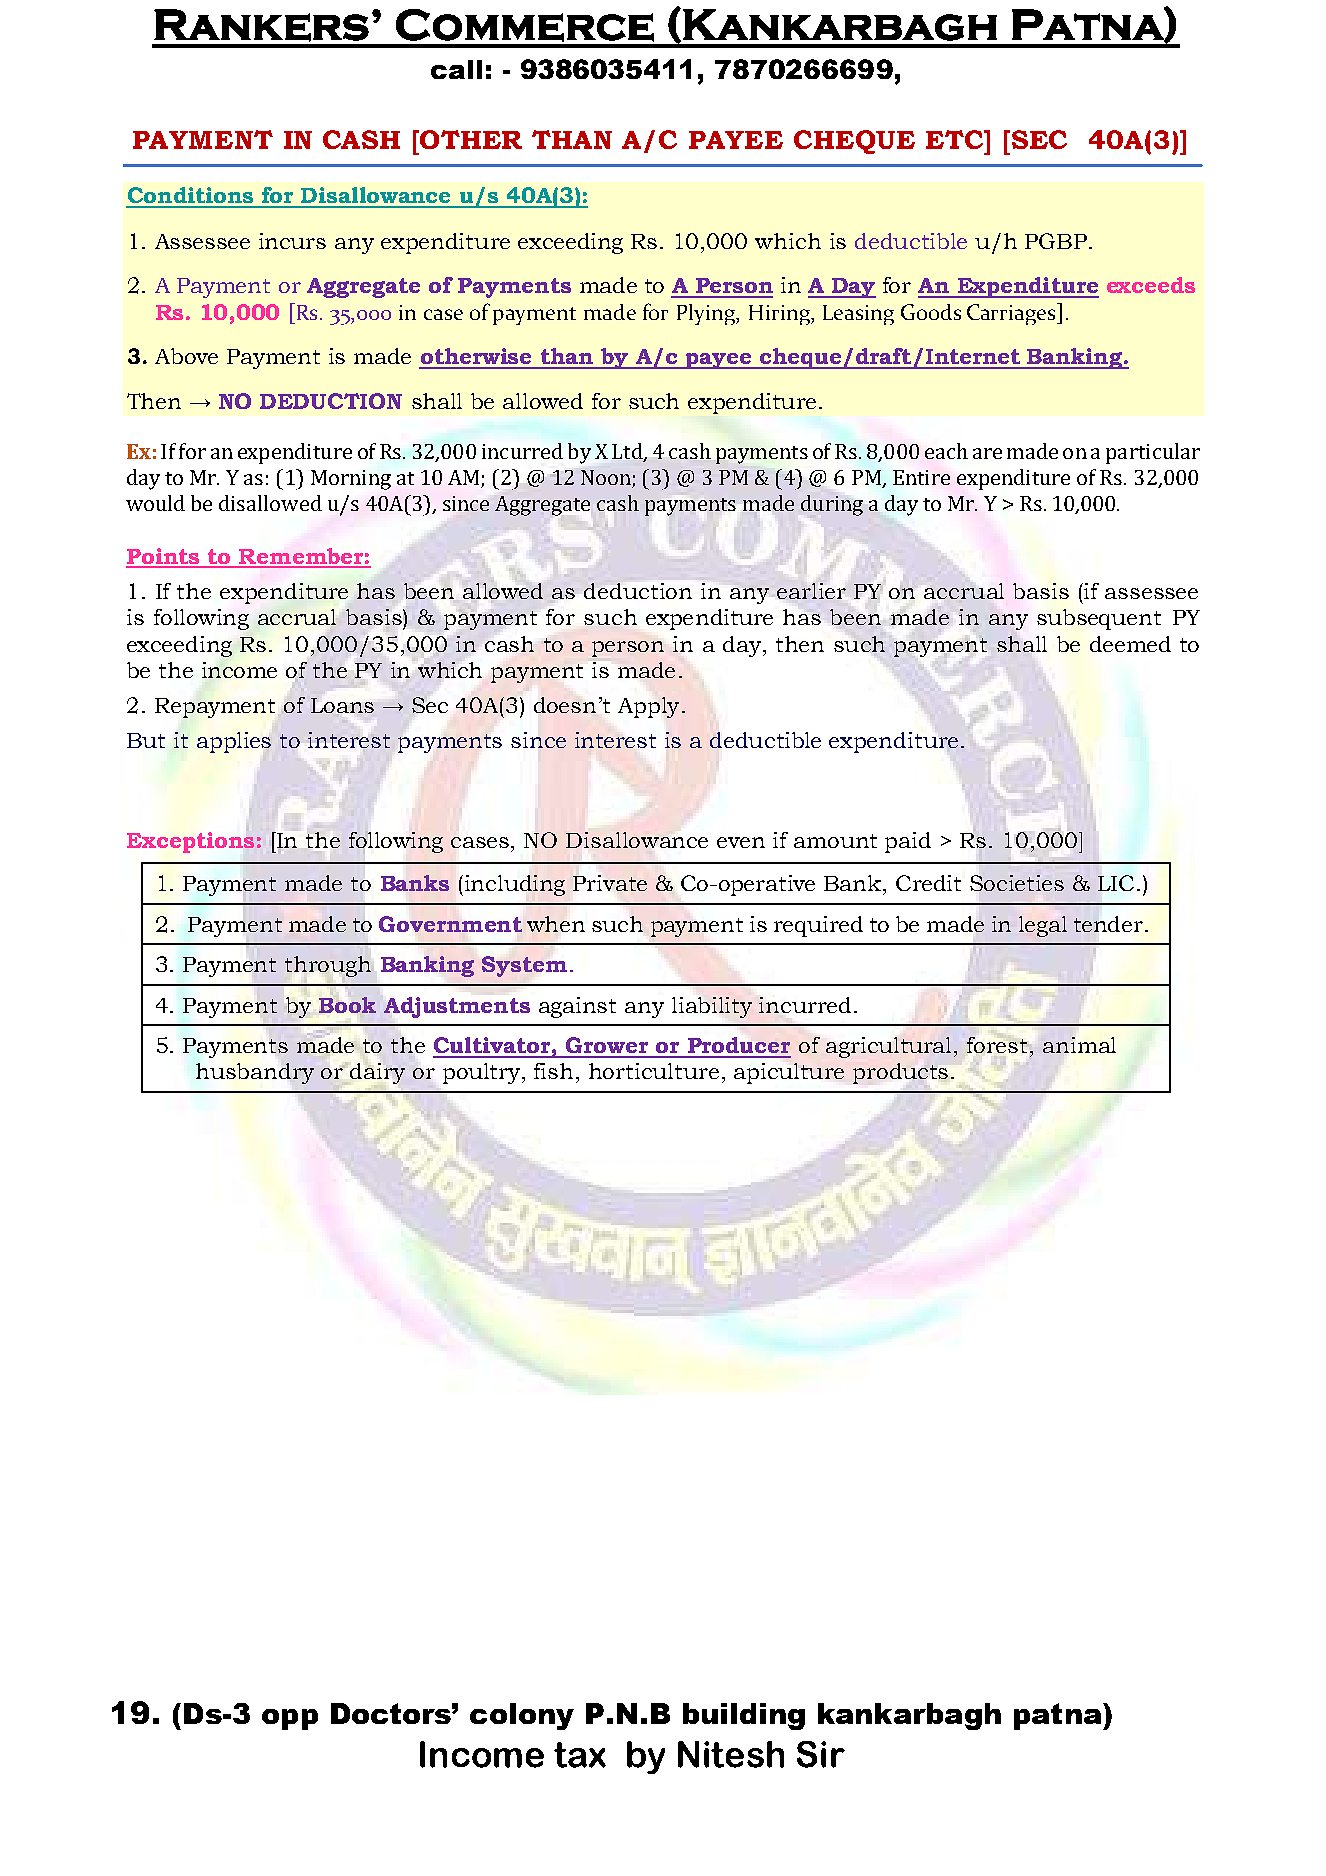 The image size is (1326, 1876). I want to click on subsequent, so click(1099, 619).
